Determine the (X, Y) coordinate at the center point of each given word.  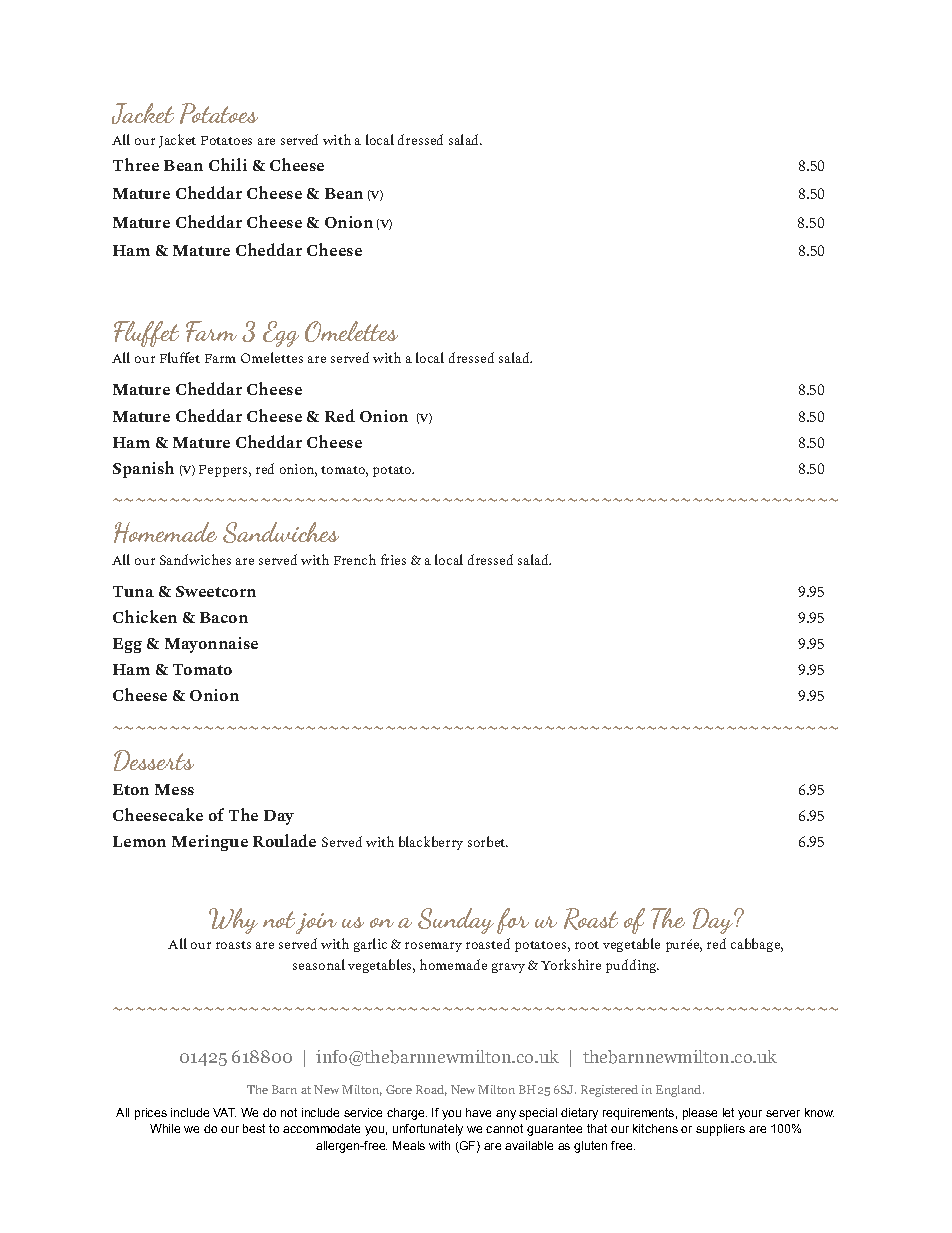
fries (393, 559)
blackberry (431, 843)
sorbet (487, 841)
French (355, 559)
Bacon (224, 617)
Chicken (145, 616)
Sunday (456, 921)
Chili (228, 164)
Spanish (143, 469)
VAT (224, 1112)
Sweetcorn (216, 591)
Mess (174, 789)
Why (233, 921)
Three (136, 164)
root (587, 945)
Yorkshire (571, 964)
